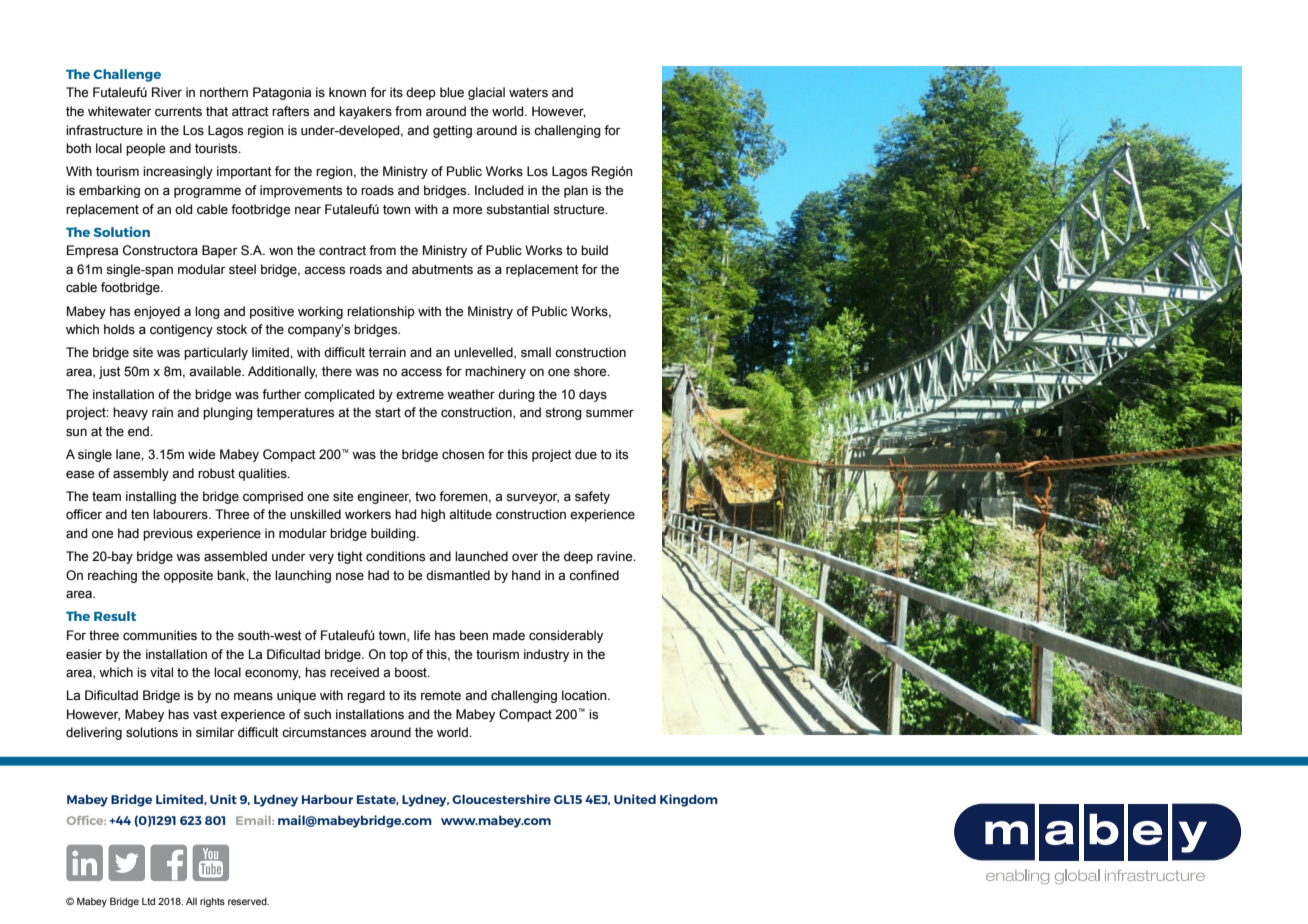  I want to click on surveyor, so click(532, 498).
